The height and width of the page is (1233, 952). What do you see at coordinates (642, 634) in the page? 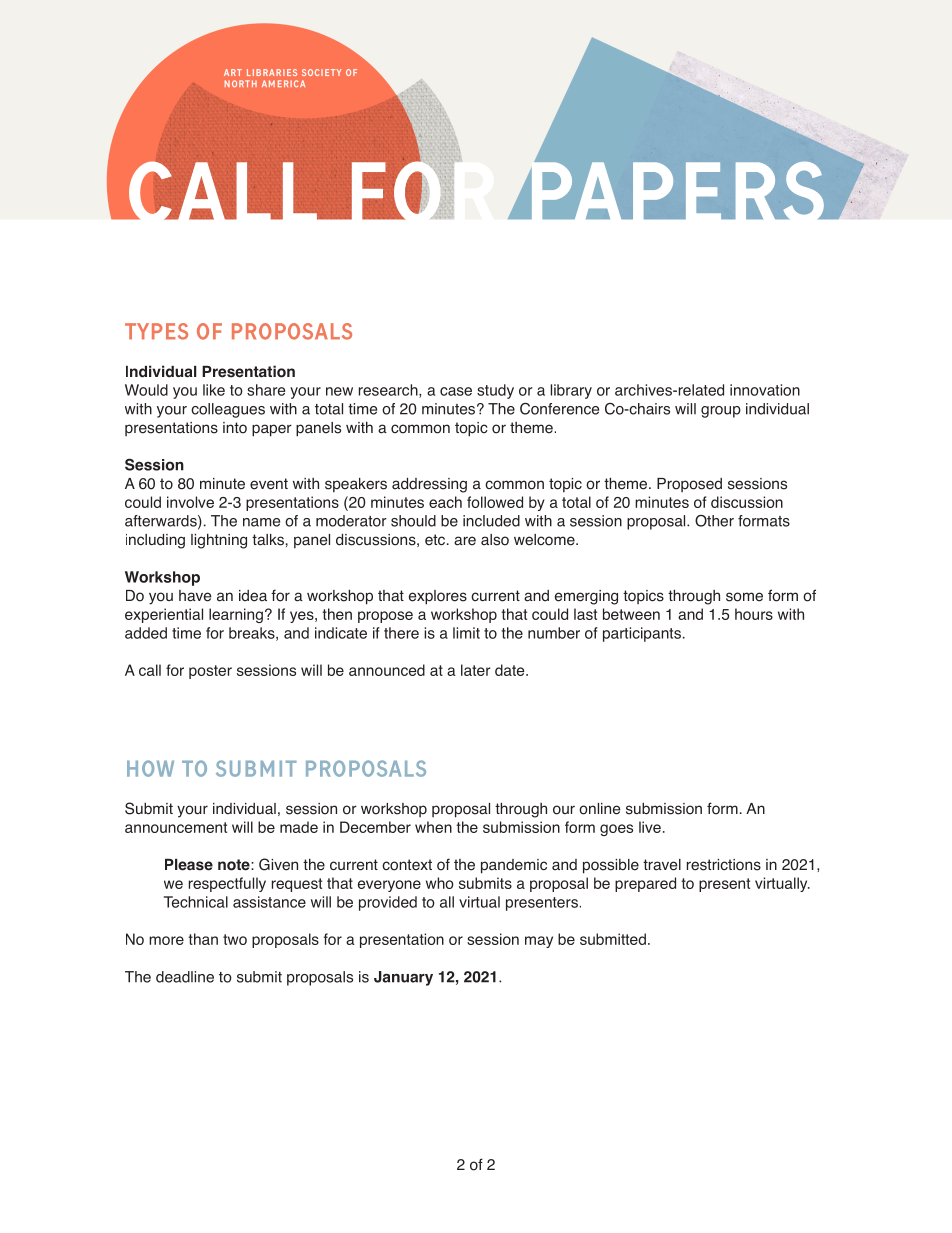
I see `participants` at bounding box center [642, 634].
